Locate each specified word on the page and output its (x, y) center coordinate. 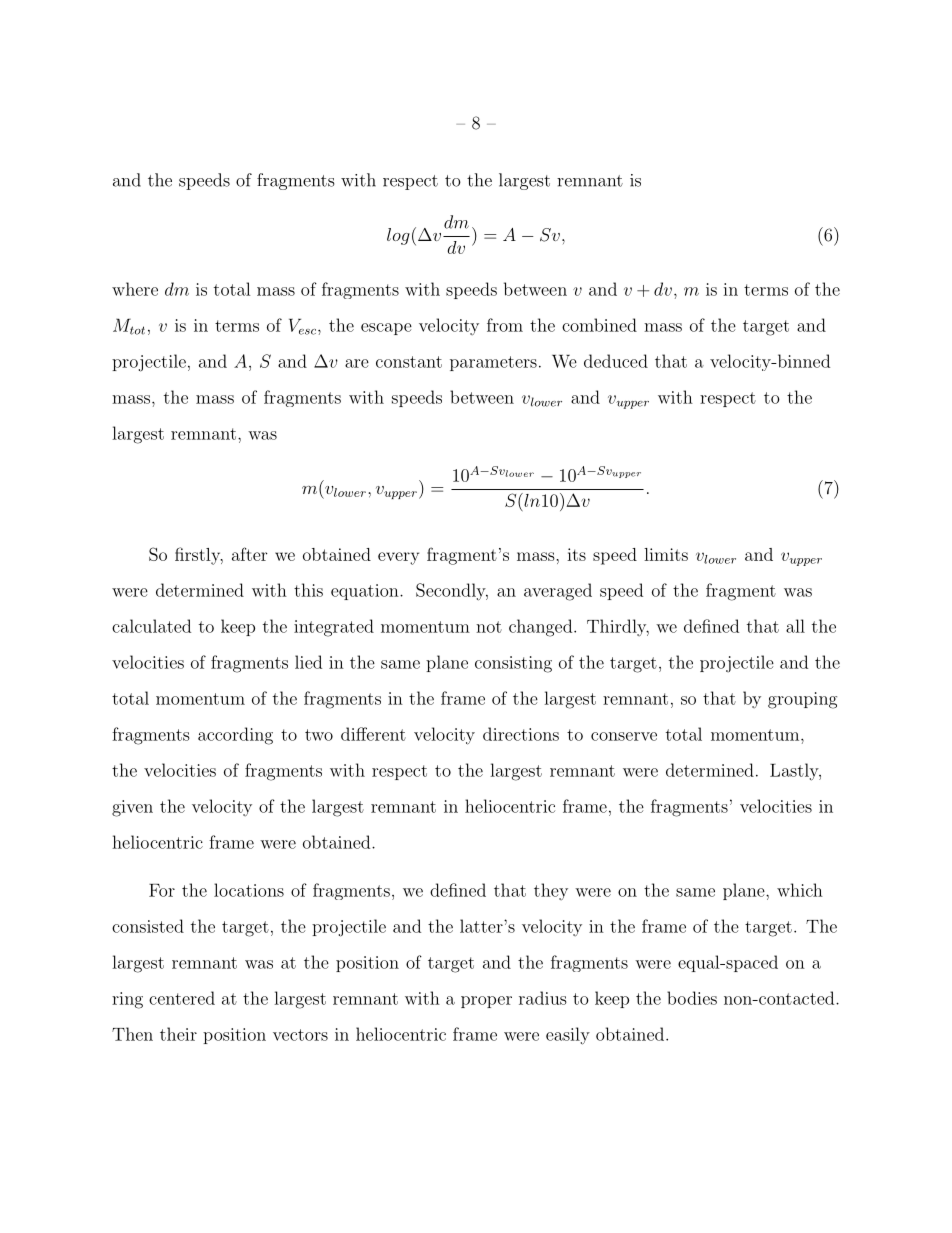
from (505, 325)
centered (182, 998)
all (795, 626)
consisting (513, 664)
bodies (692, 998)
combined (599, 325)
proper (486, 1002)
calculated (151, 626)
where (135, 289)
